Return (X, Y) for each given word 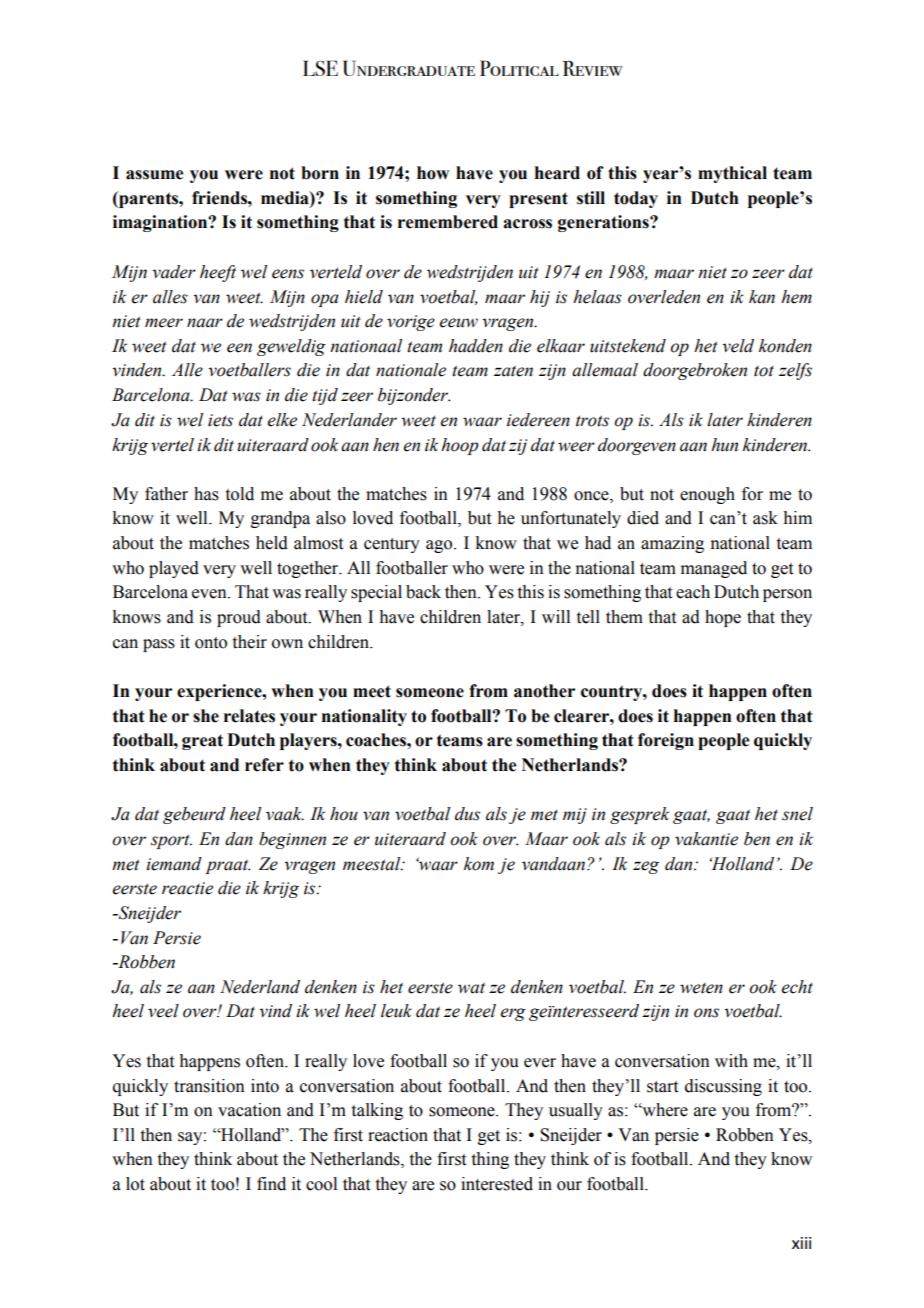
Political (519, 68)
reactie (187, 888)
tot (764, 371)
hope (723, 618)
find (271, 1184)
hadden (476, 346)
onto (211, 643)
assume (154, 175)
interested (497, 1184)
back (423, 592)
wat (471, 988)
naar (205, 323)
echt (797, 987)
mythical (732, 174)
